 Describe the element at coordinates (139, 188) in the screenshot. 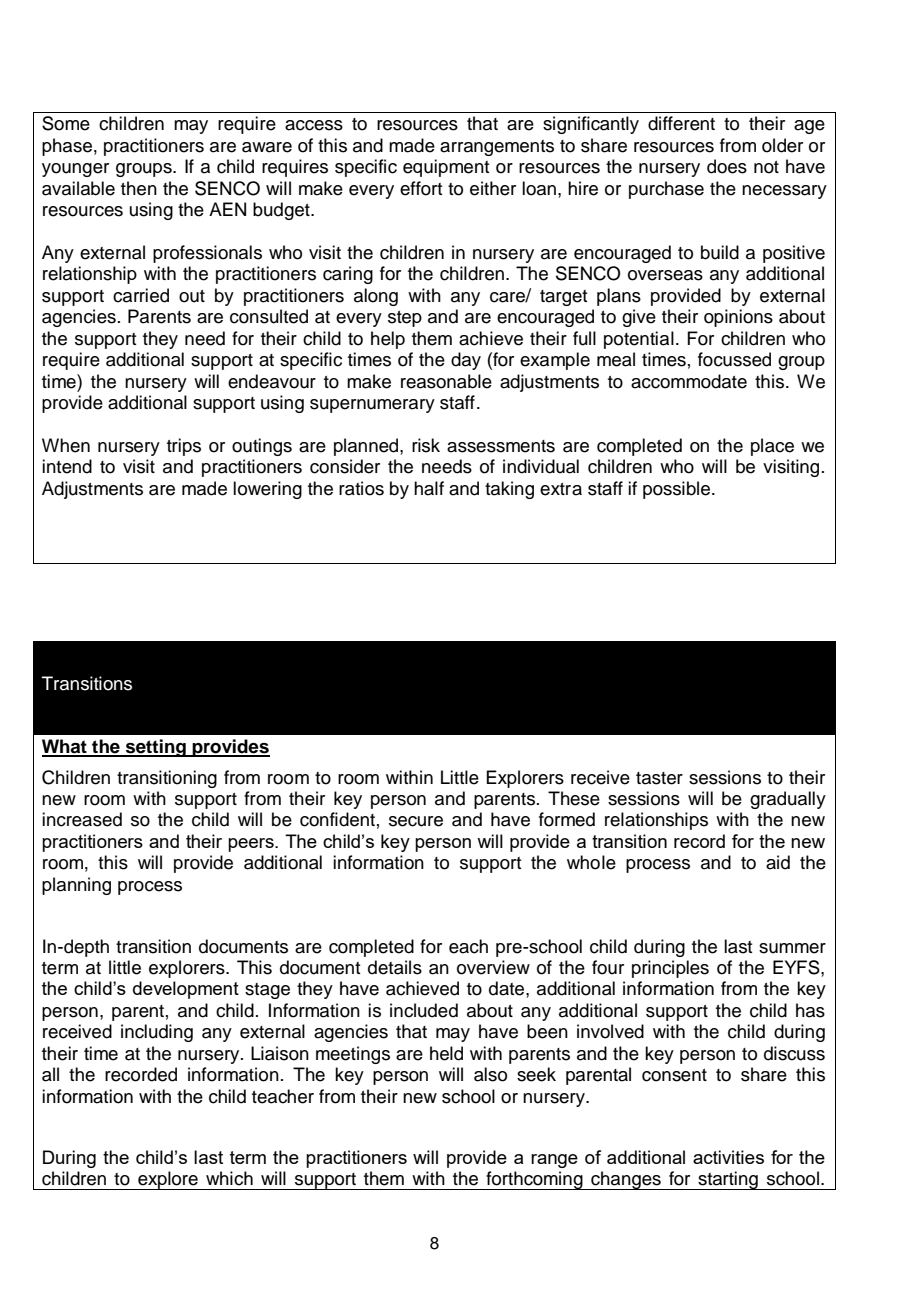

I see `then` at that location.
